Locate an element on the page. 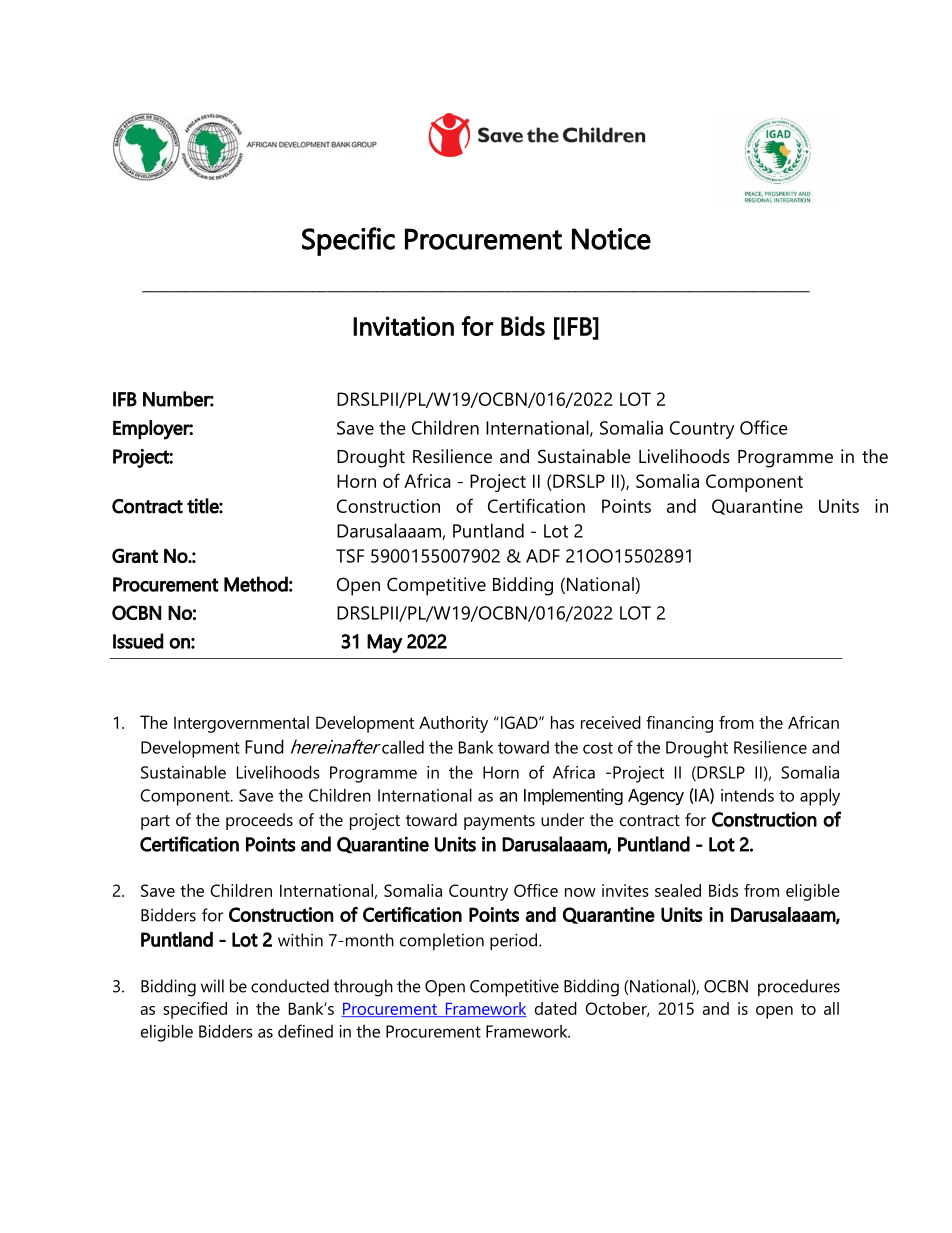  Grant is located at coordinates (135, 555).
